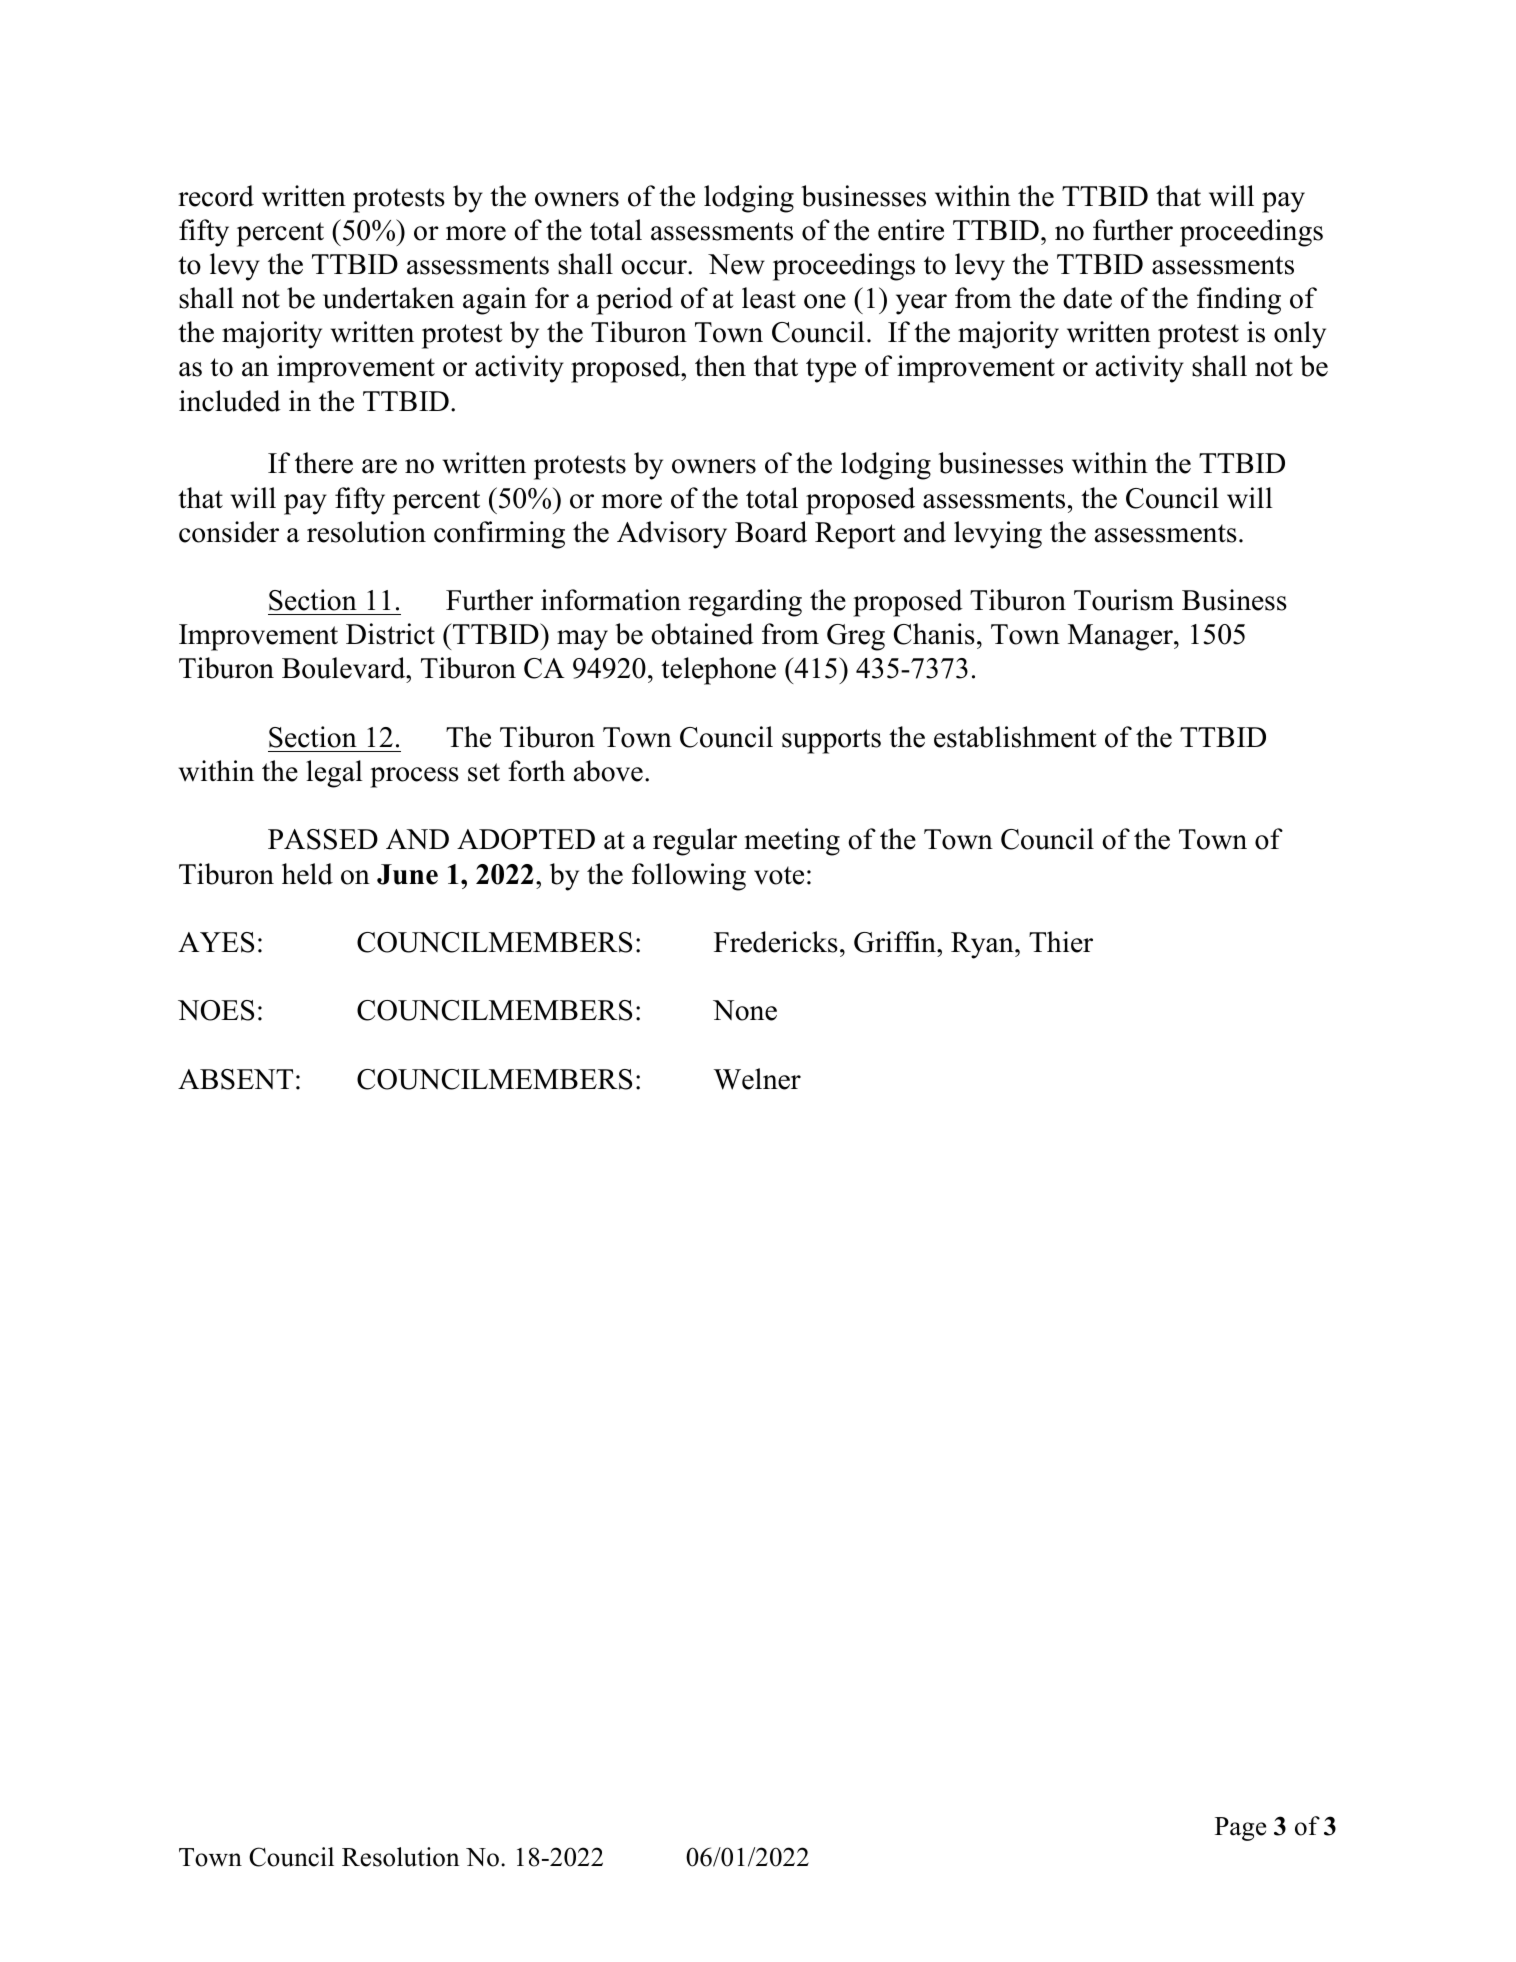 The height and width of the page is (1962, 1516). I want to click on NOES, so click(216, 1010).
